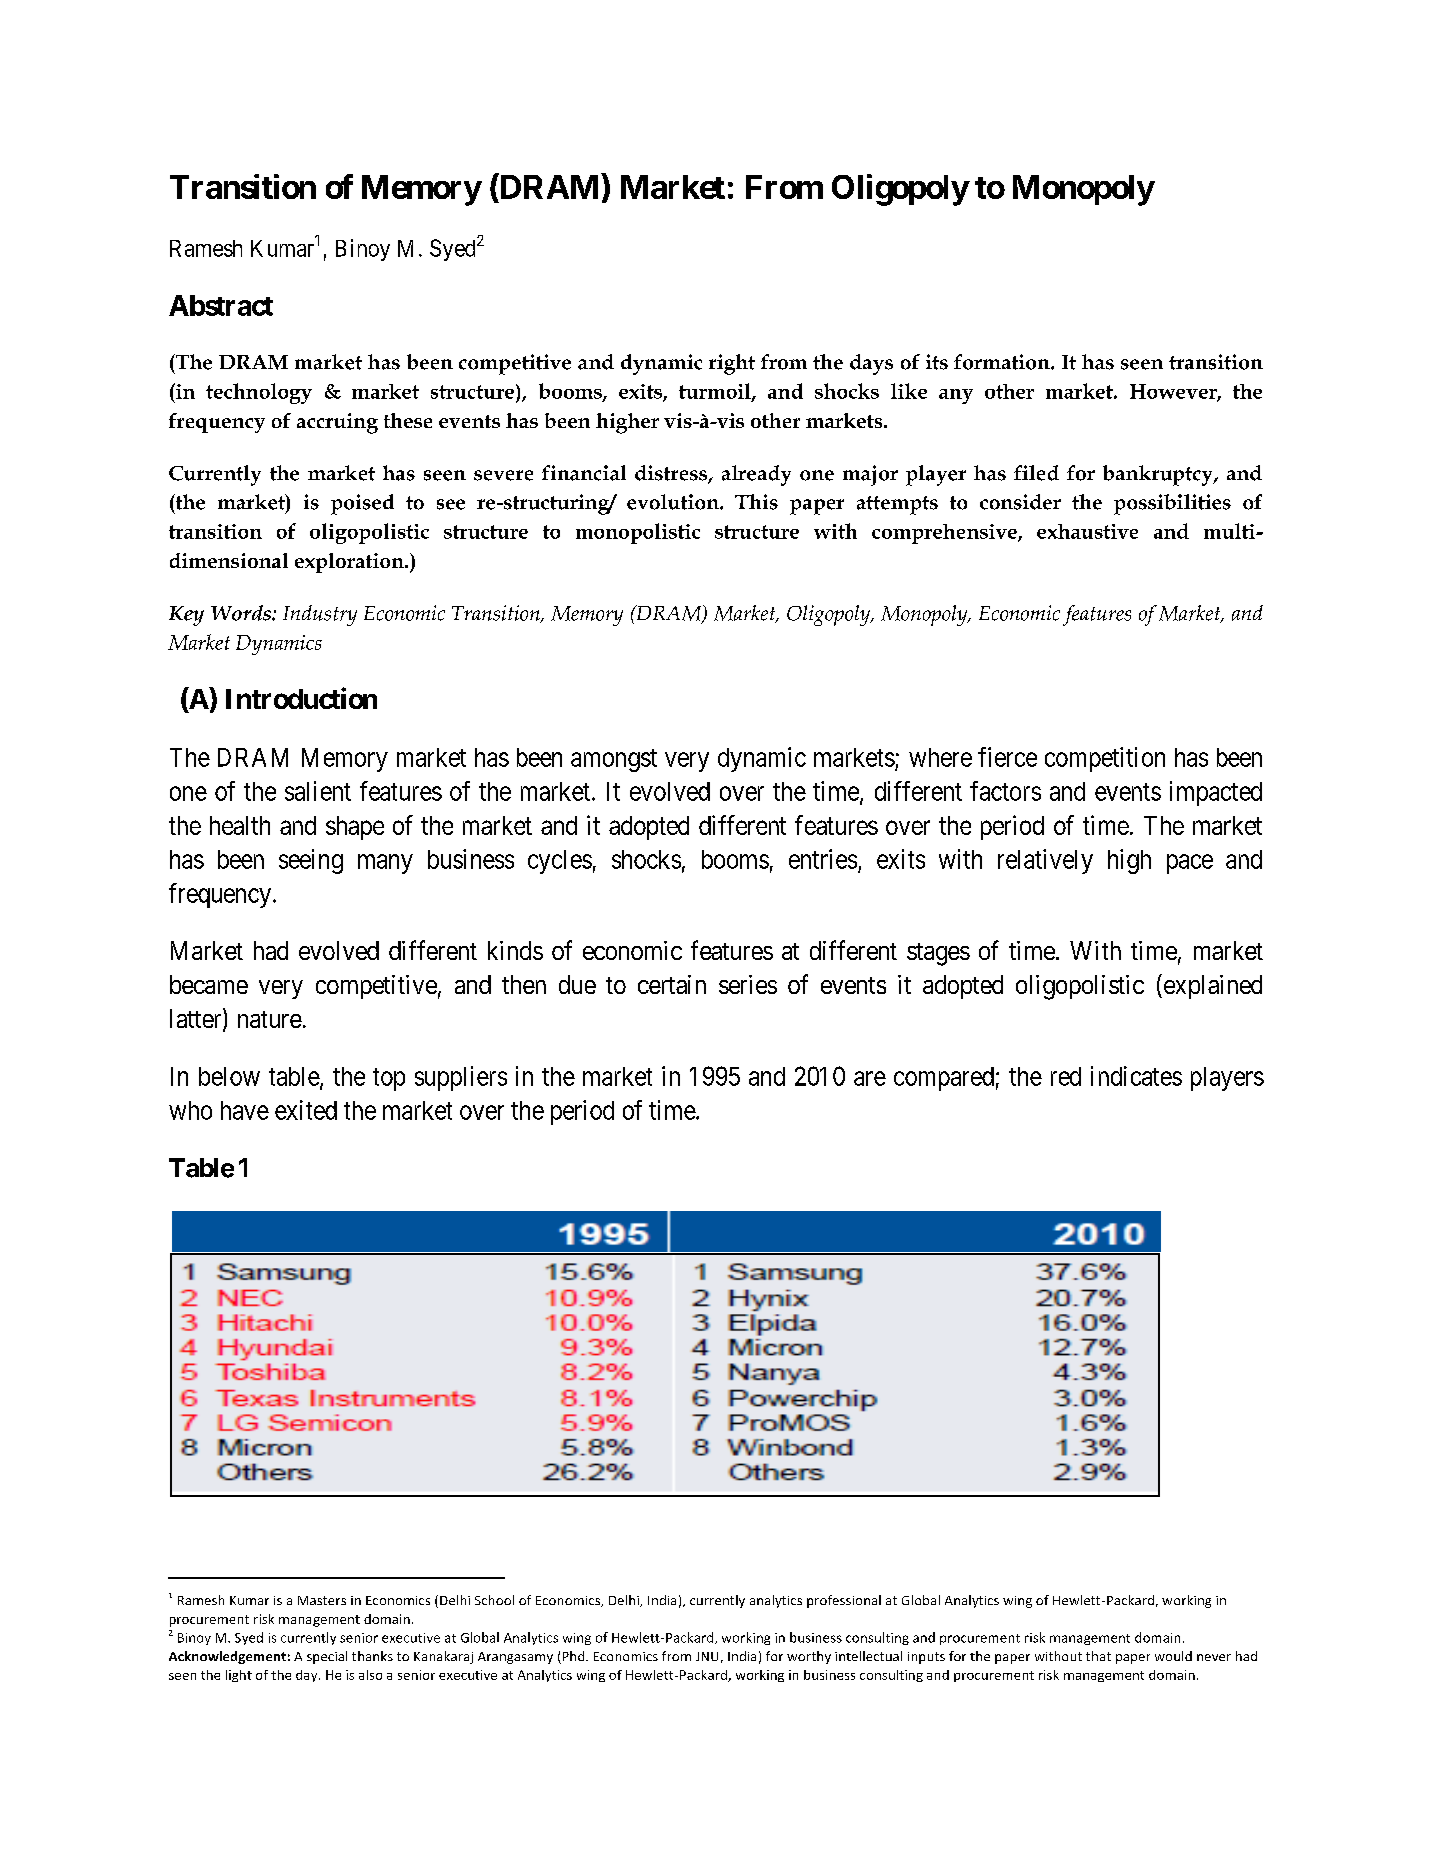 This image has height=1852, width=1431. What do you see at coordinates (1003, 362) in the image?
I see `formation` at bounding box center [1003, 362].
